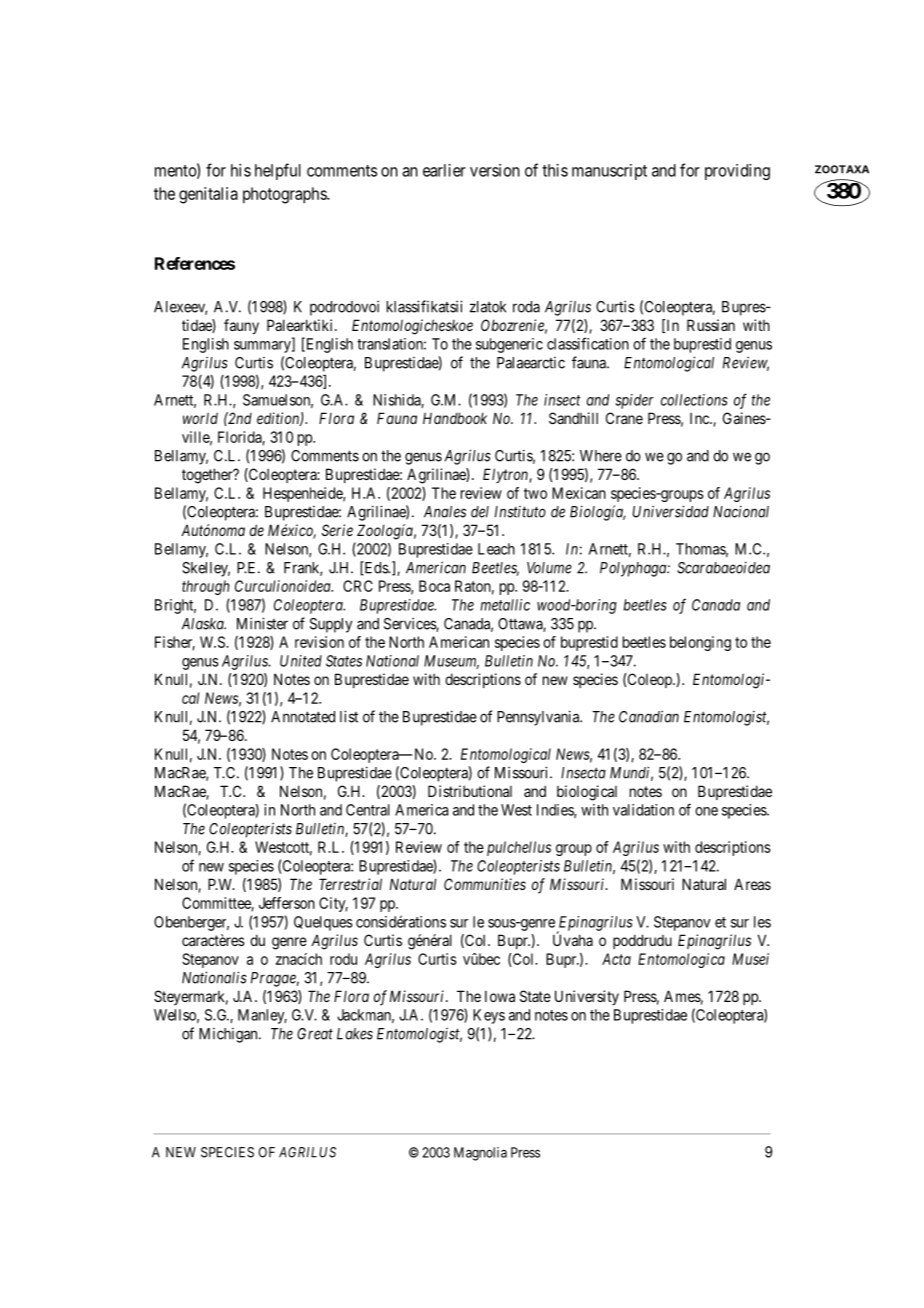 The image size is (924, 1308). What do you see at coordinates (700, 643) in the image?
I see `belonging` at bounding box center [700, 643].
